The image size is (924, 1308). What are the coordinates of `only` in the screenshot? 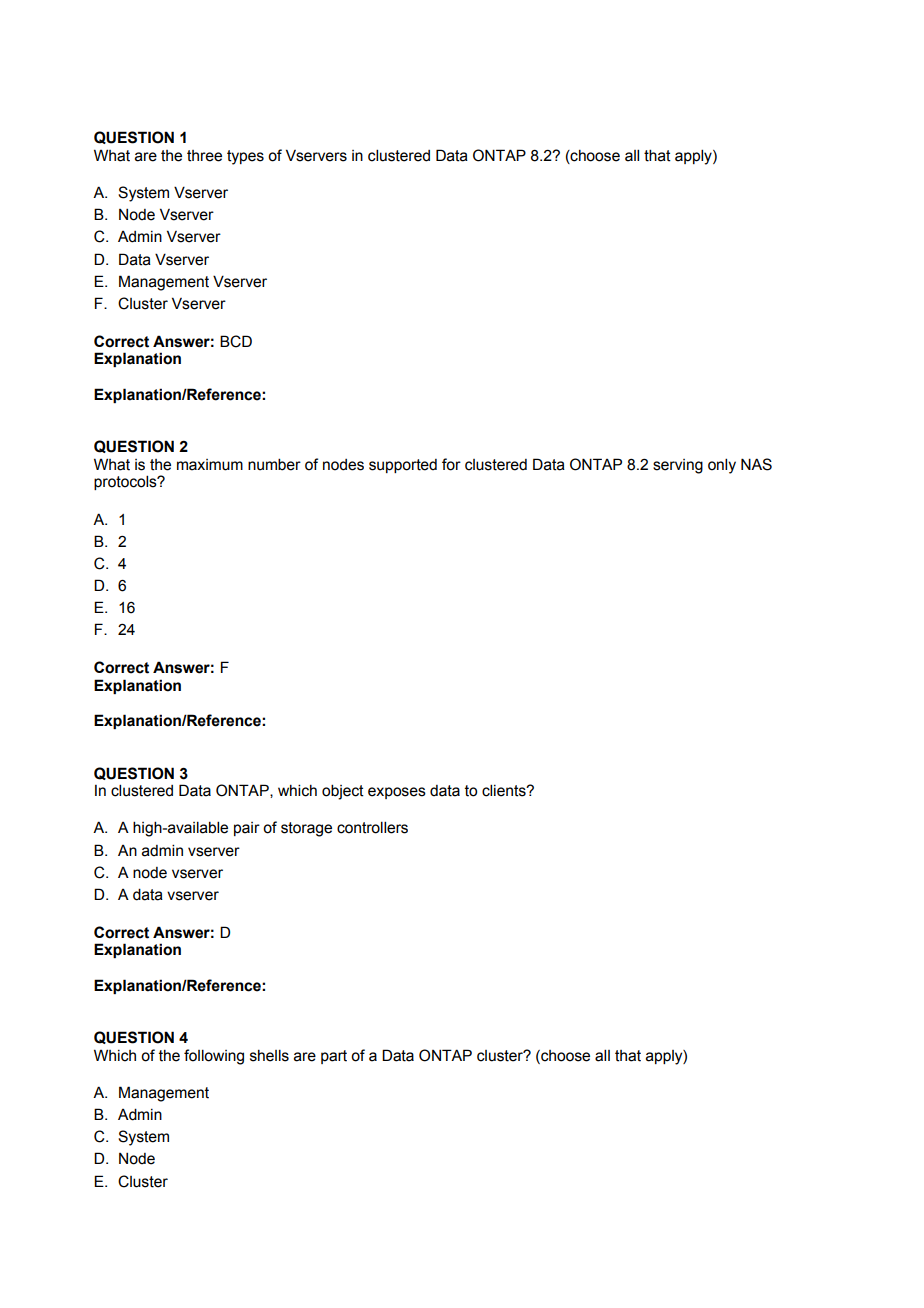 It's located at (722, 466).
